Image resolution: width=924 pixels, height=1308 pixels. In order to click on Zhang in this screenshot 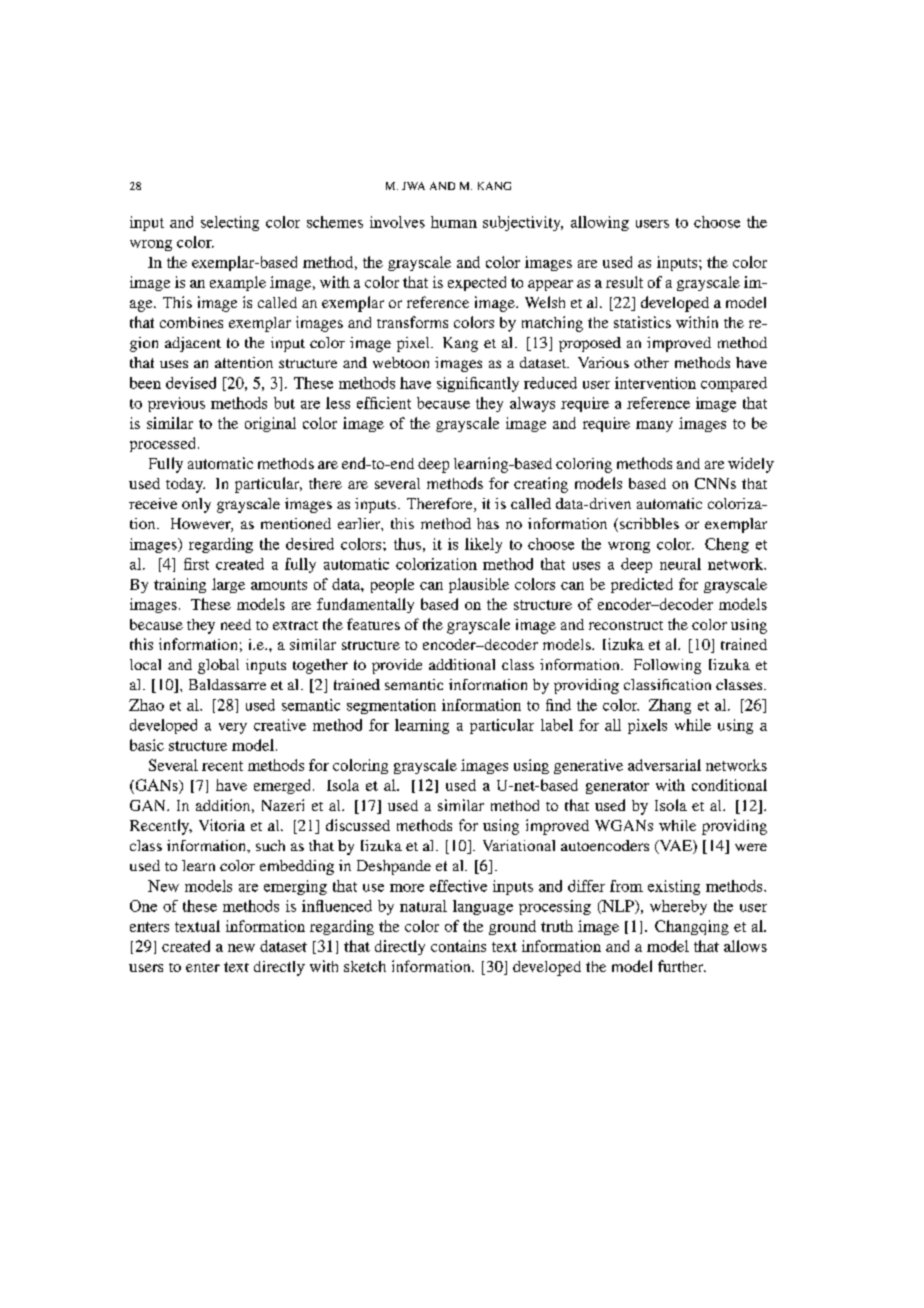, I will do `click(670, 706)`.
